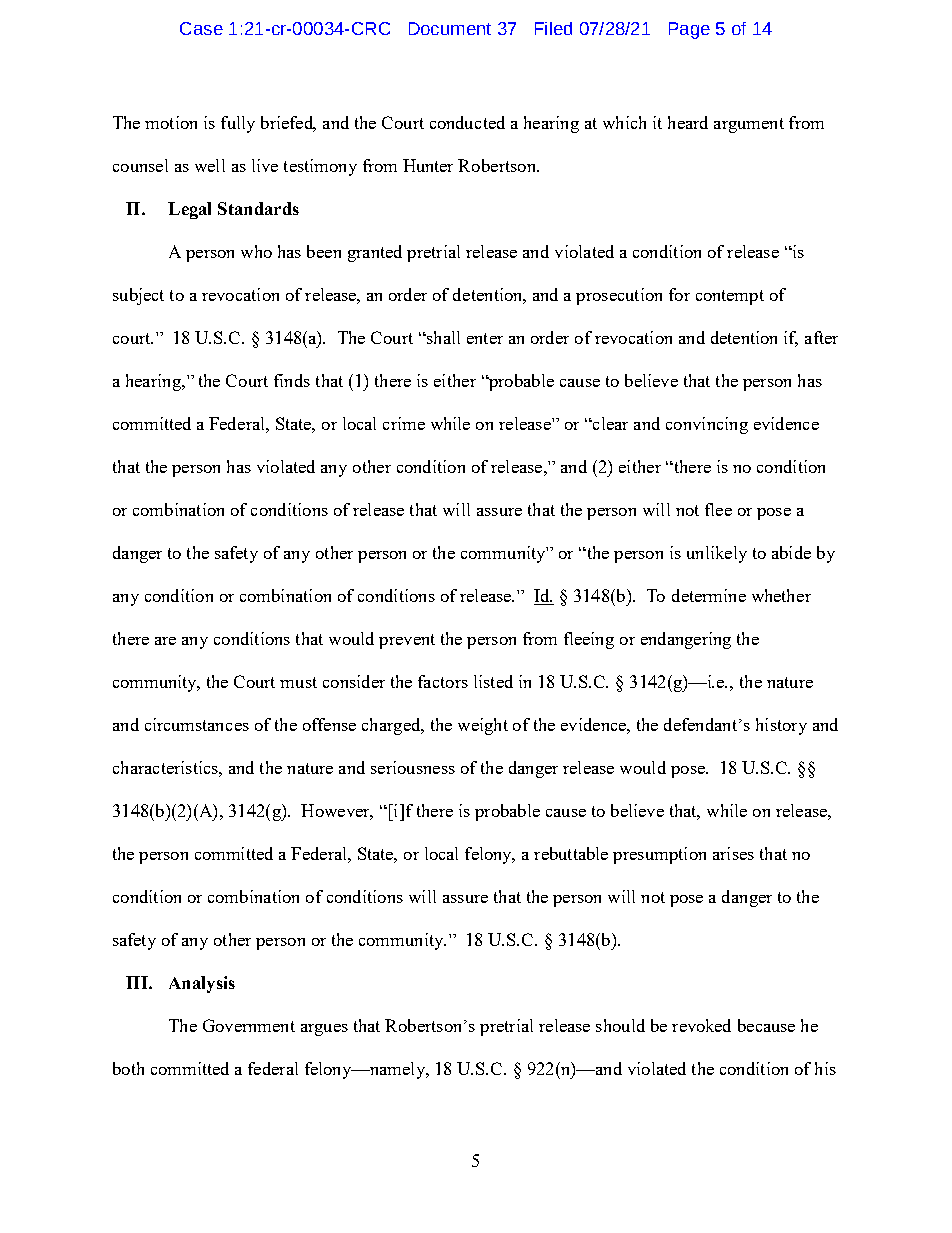 Image resolution: width=952 pixels, height=1233 pixels. What do you see at coordinates (413, 767) in the image?
I see `seriousness` at bounding box center [413, 767].
